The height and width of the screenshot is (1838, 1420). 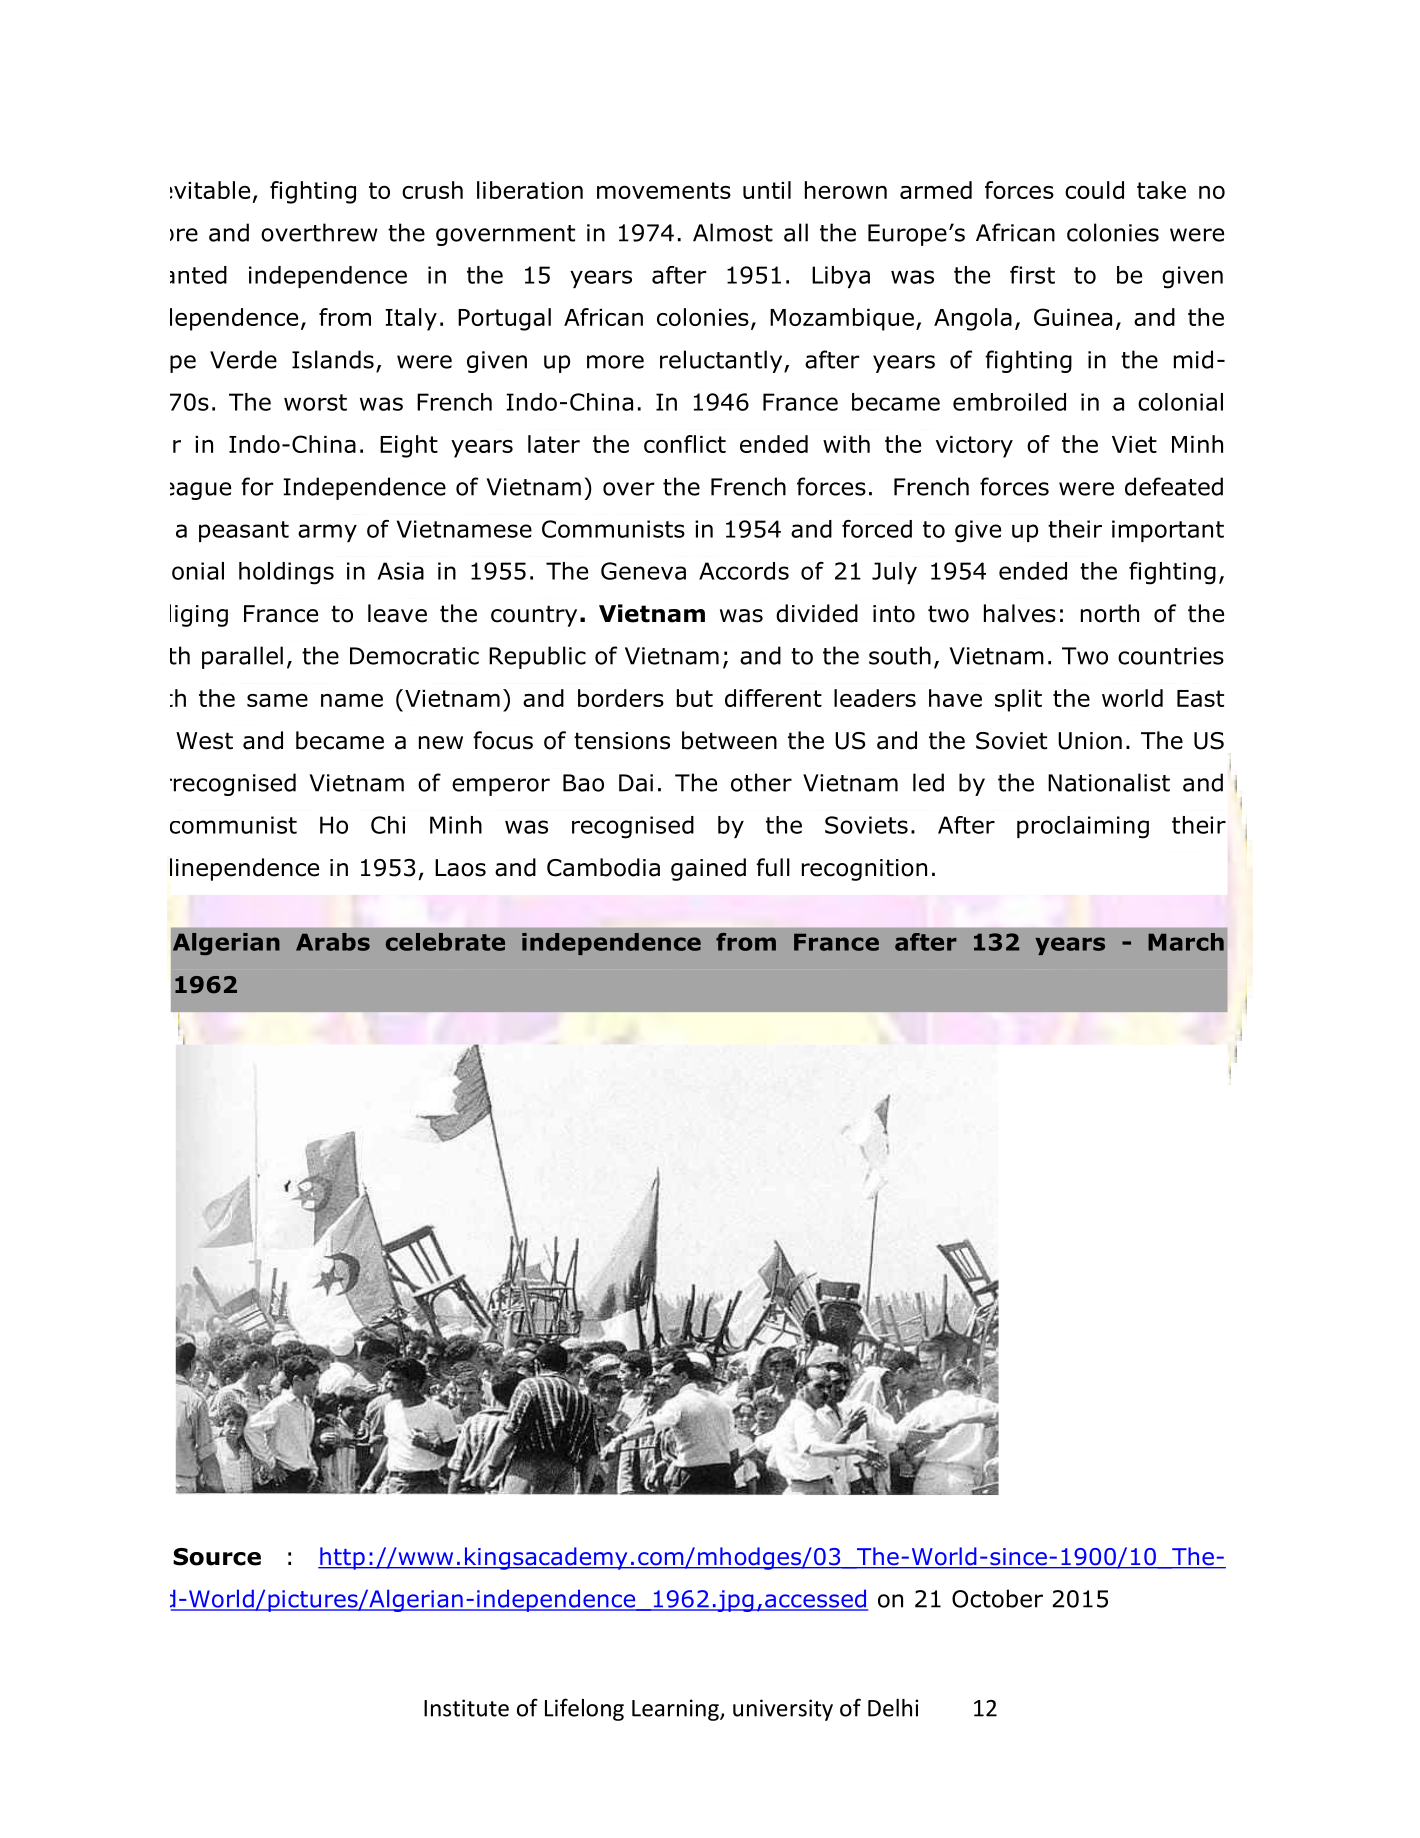 What do you see at coordinates (676, 1710) in the screenshot?
I see `Learning` at bounding box center [676, 1710].
